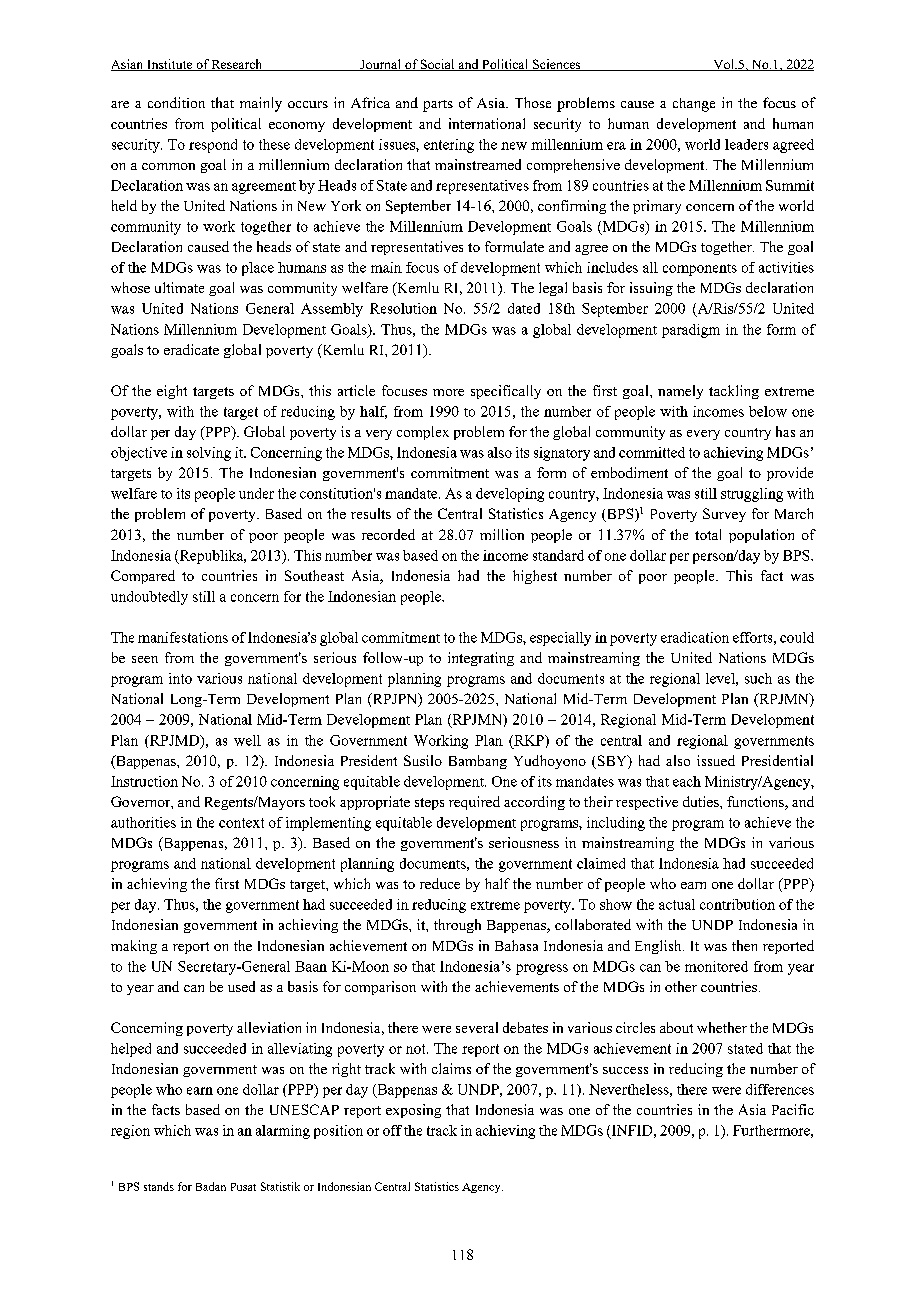  Describe the element at coordinates (183, 637) in the screenshot. I see `manifestations` at that location.
